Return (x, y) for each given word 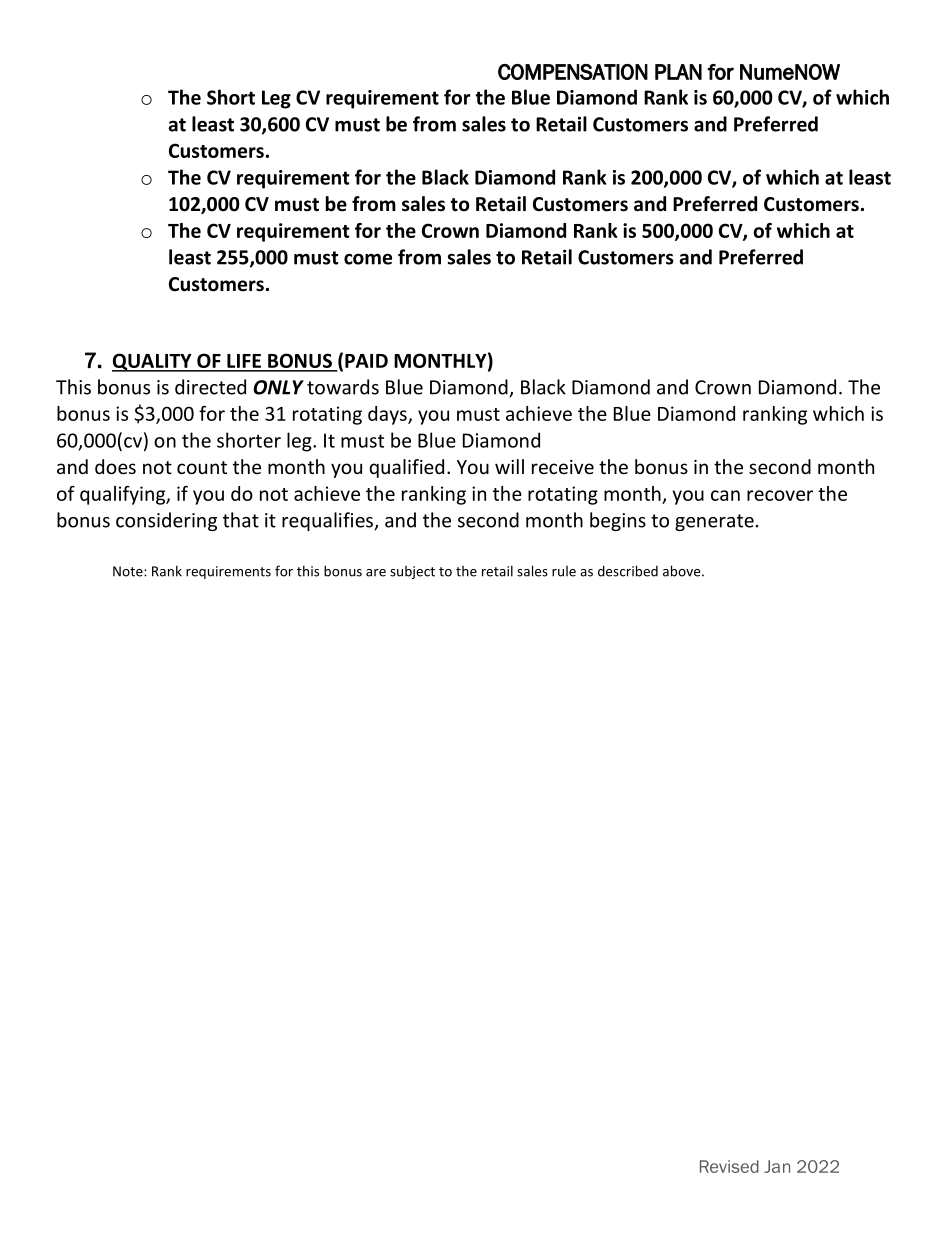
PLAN (678, 72)
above (683, 571)
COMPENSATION (573, 72)
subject (412, 572)
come (368, 259)
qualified (407, 468)
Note (129, 571)
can (725, 495)
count (202, 467)
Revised (729, 1166)
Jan (777, 1166)
